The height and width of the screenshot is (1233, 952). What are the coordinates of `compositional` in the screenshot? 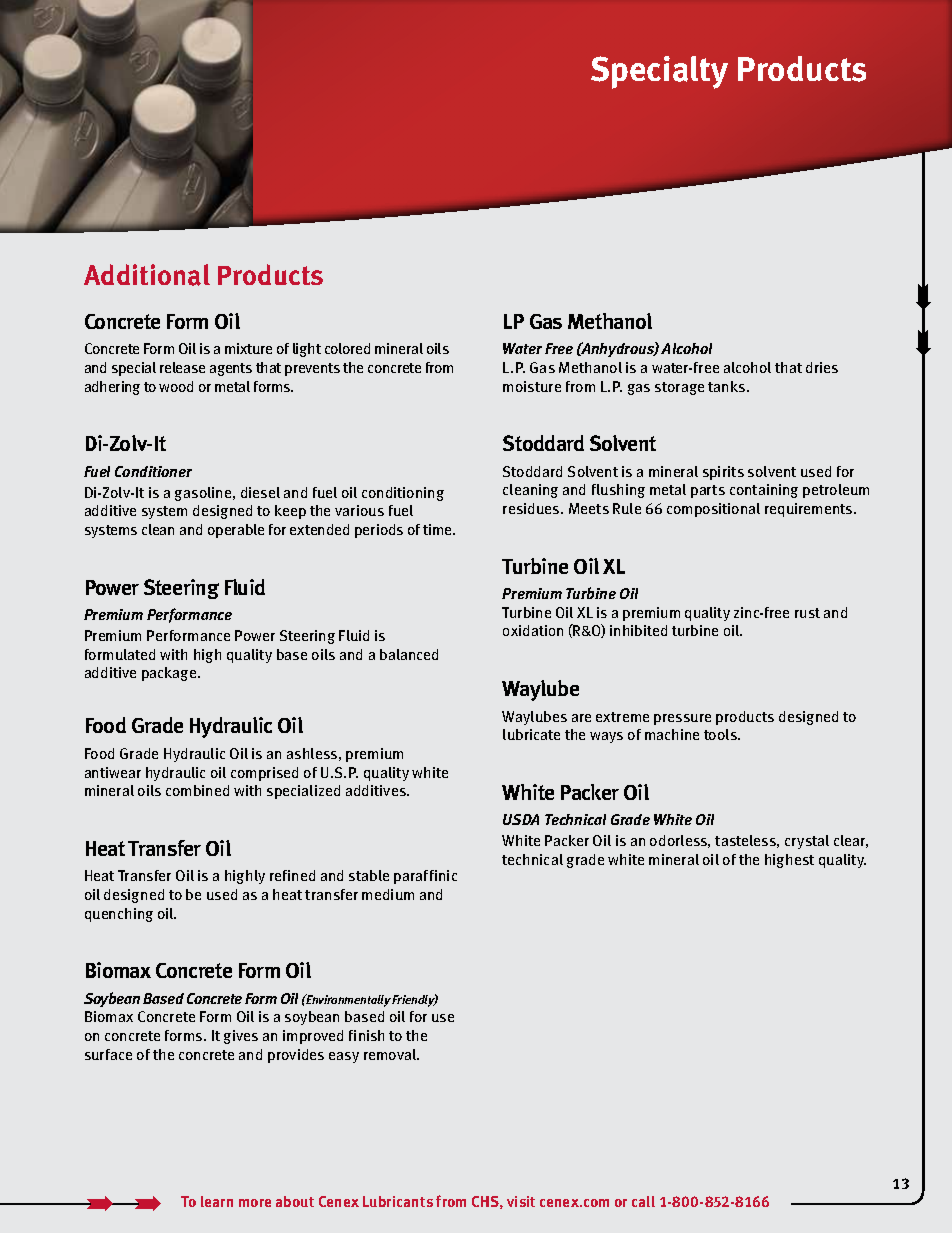 It's located at (713, 510).
